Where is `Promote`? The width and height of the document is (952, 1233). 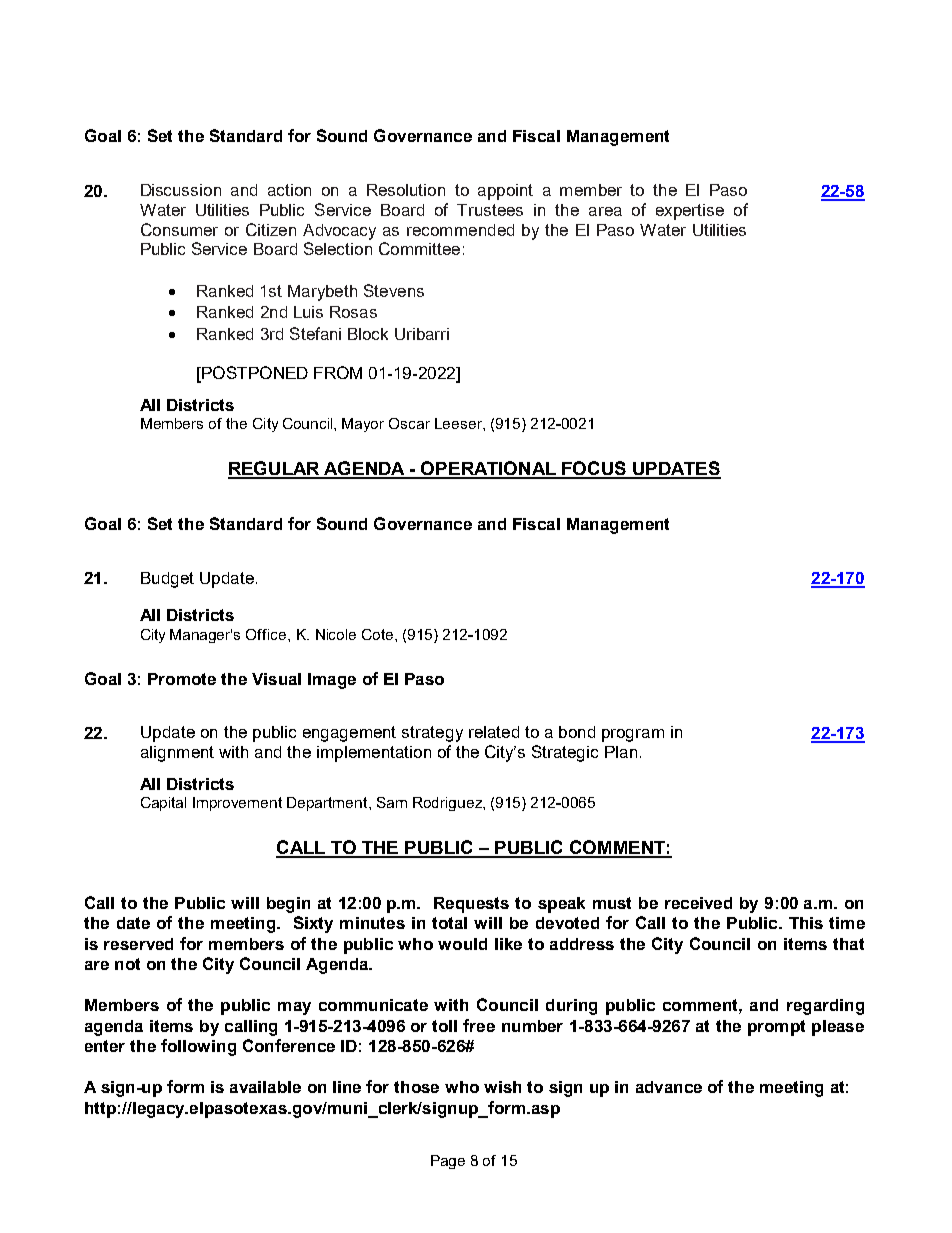
Promote is located at coordinates (182, 679).
